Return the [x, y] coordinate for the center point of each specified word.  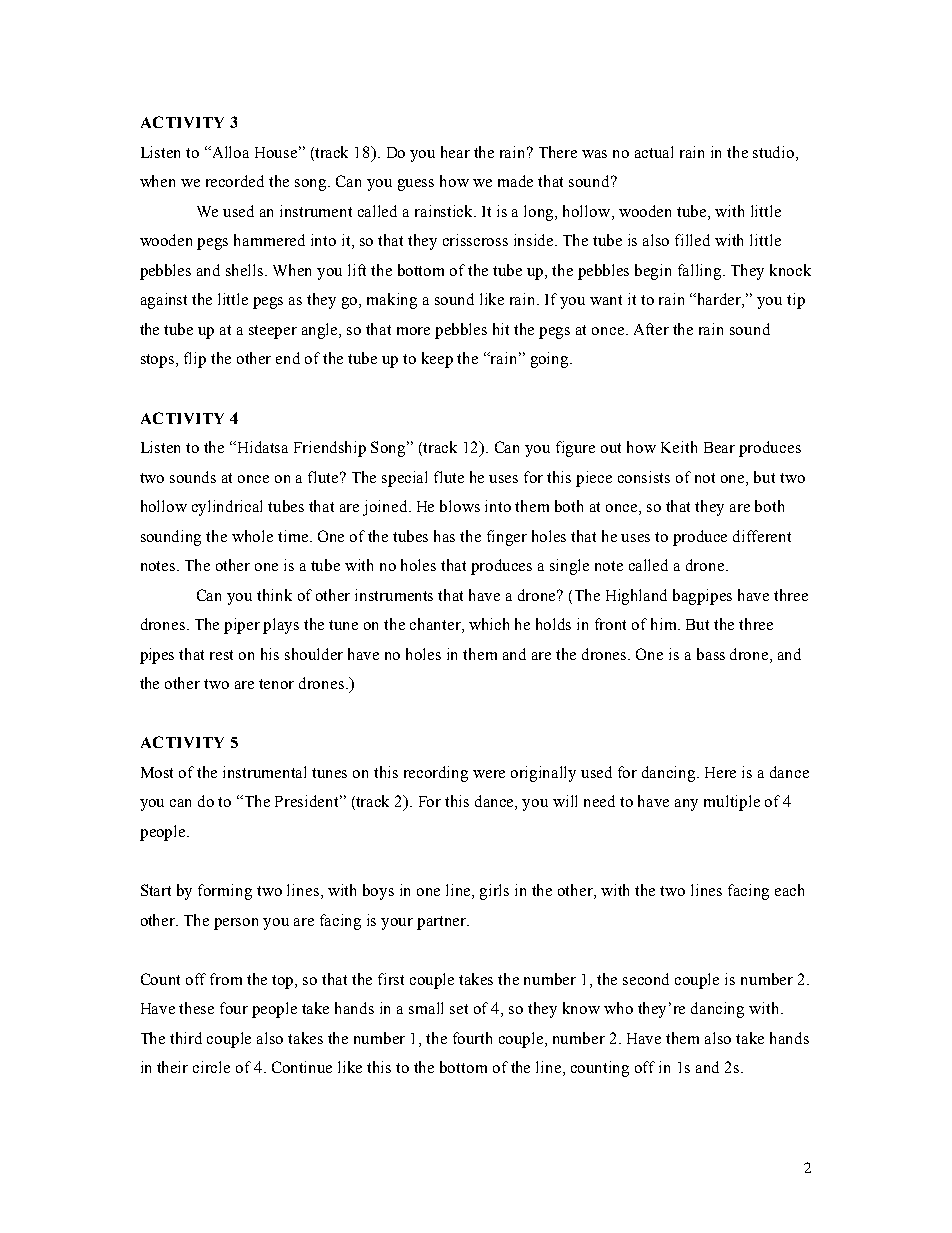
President [308, 801]
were [489, 774]
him [665, 624]
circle [211, 1067]
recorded [235, 181]
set [459, 1009]
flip [195, 360]
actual [654, 152]
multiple [732, 803]
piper [242, 626]
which [489, 624]
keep [437, 360]
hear [455, 152]
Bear [719, 447]
